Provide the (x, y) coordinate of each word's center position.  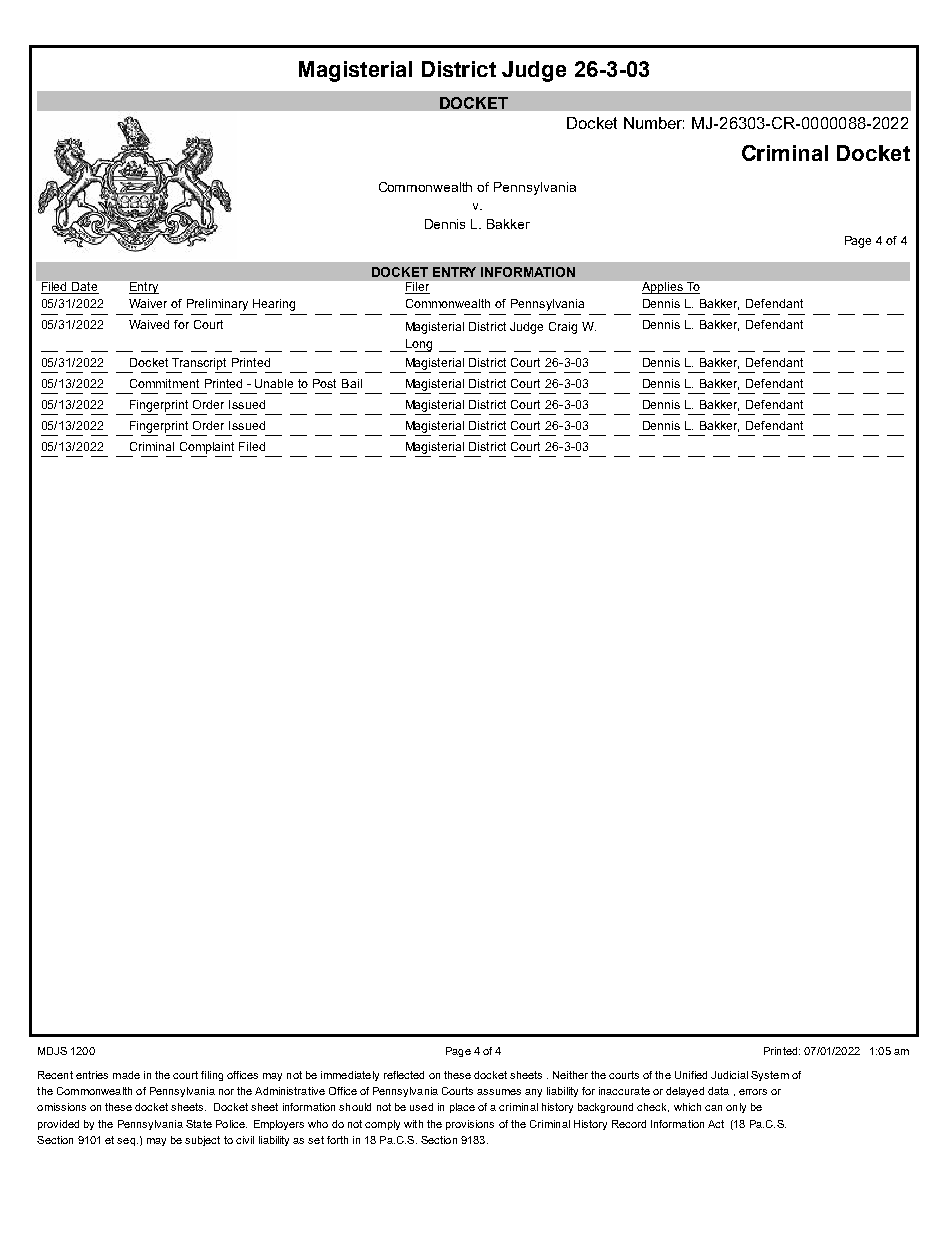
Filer (417, 288)
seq (126, 1142)
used (421, 1107)
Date (84, 288)
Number (654, 123)
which (687, 1107)
